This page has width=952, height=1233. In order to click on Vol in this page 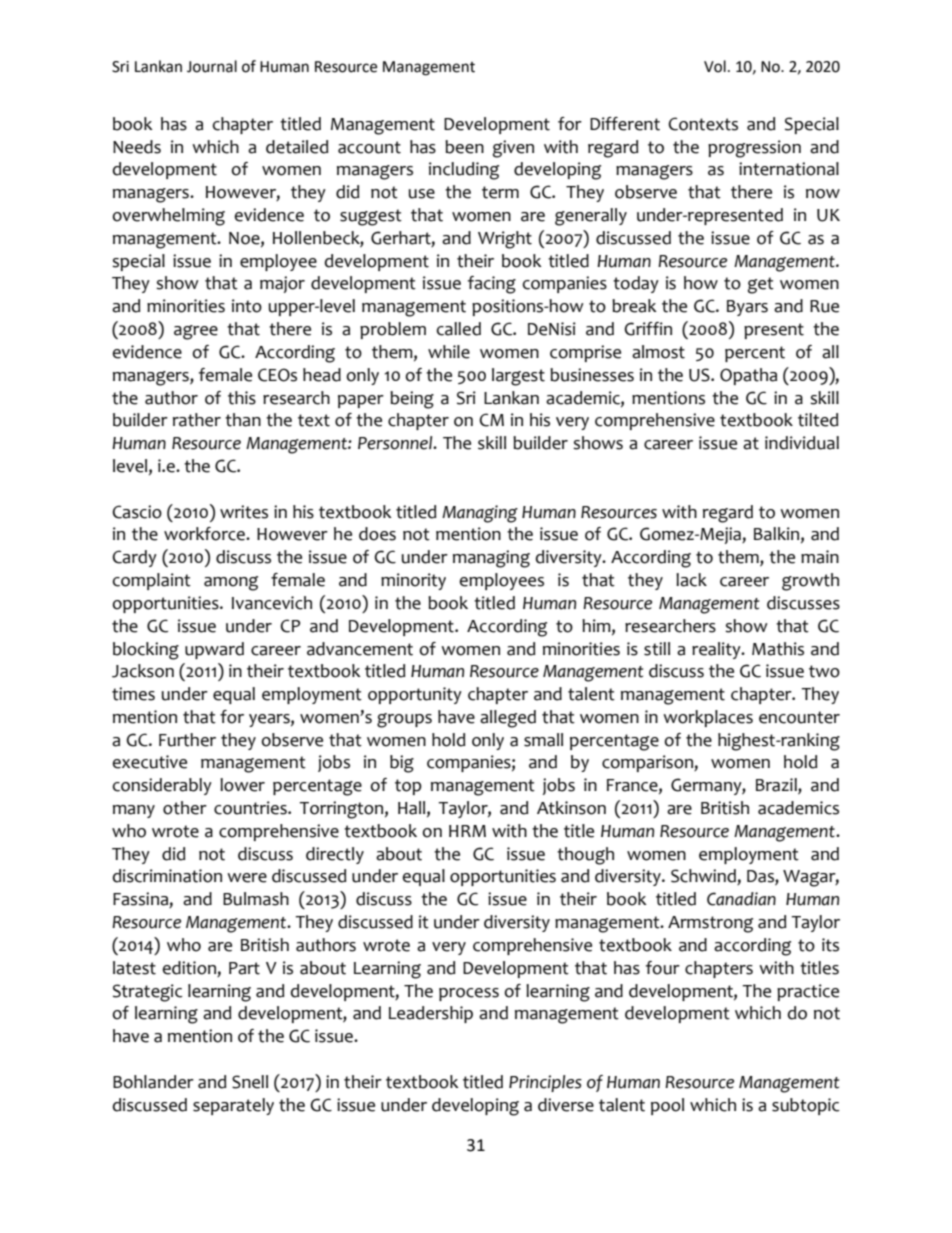, I will do `click(715, 66)`.
